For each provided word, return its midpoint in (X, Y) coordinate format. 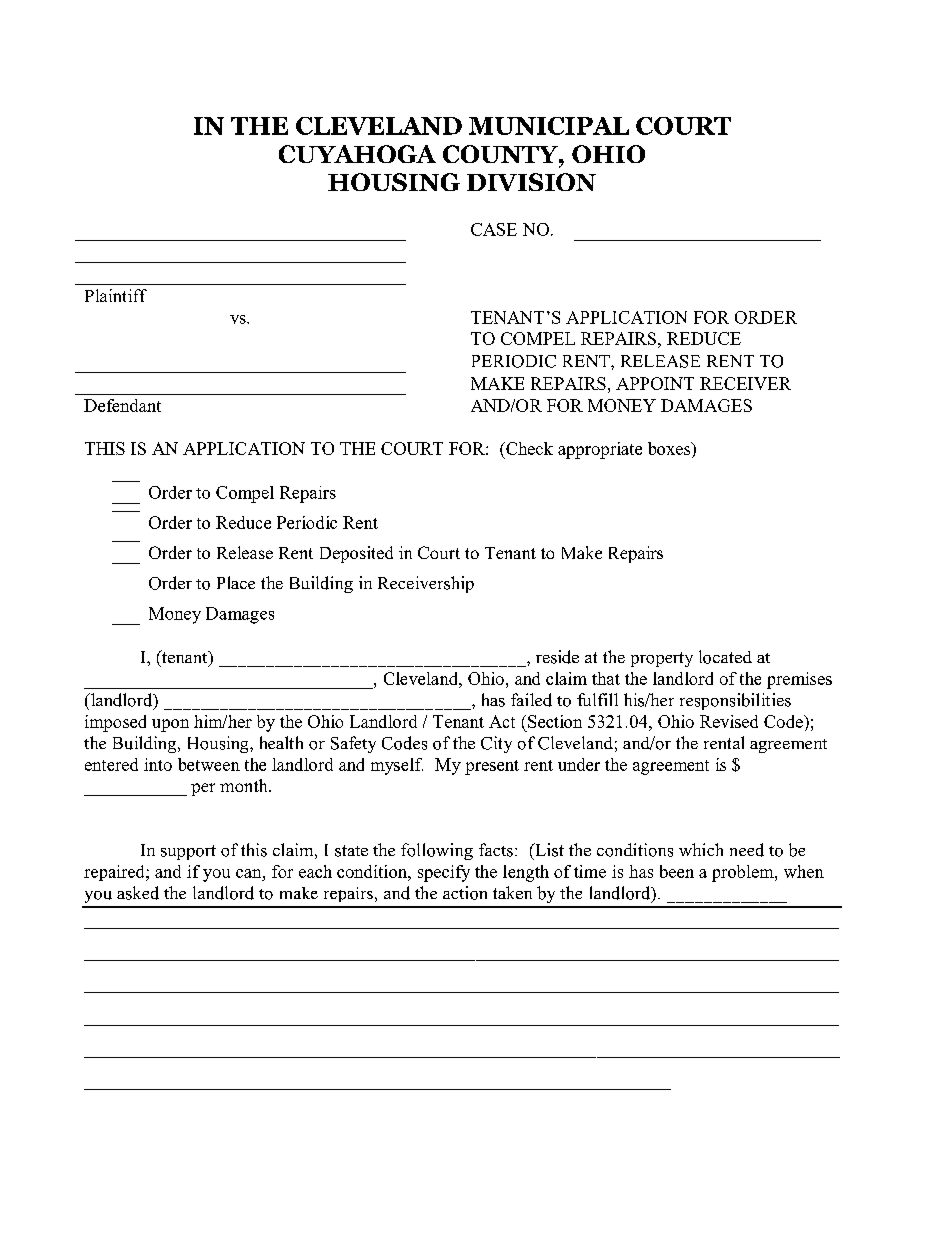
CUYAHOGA (357, 154)
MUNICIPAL (549, 126)
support (188, 852)
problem (744, 873)
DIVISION (531, 182)
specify (444, 873)
